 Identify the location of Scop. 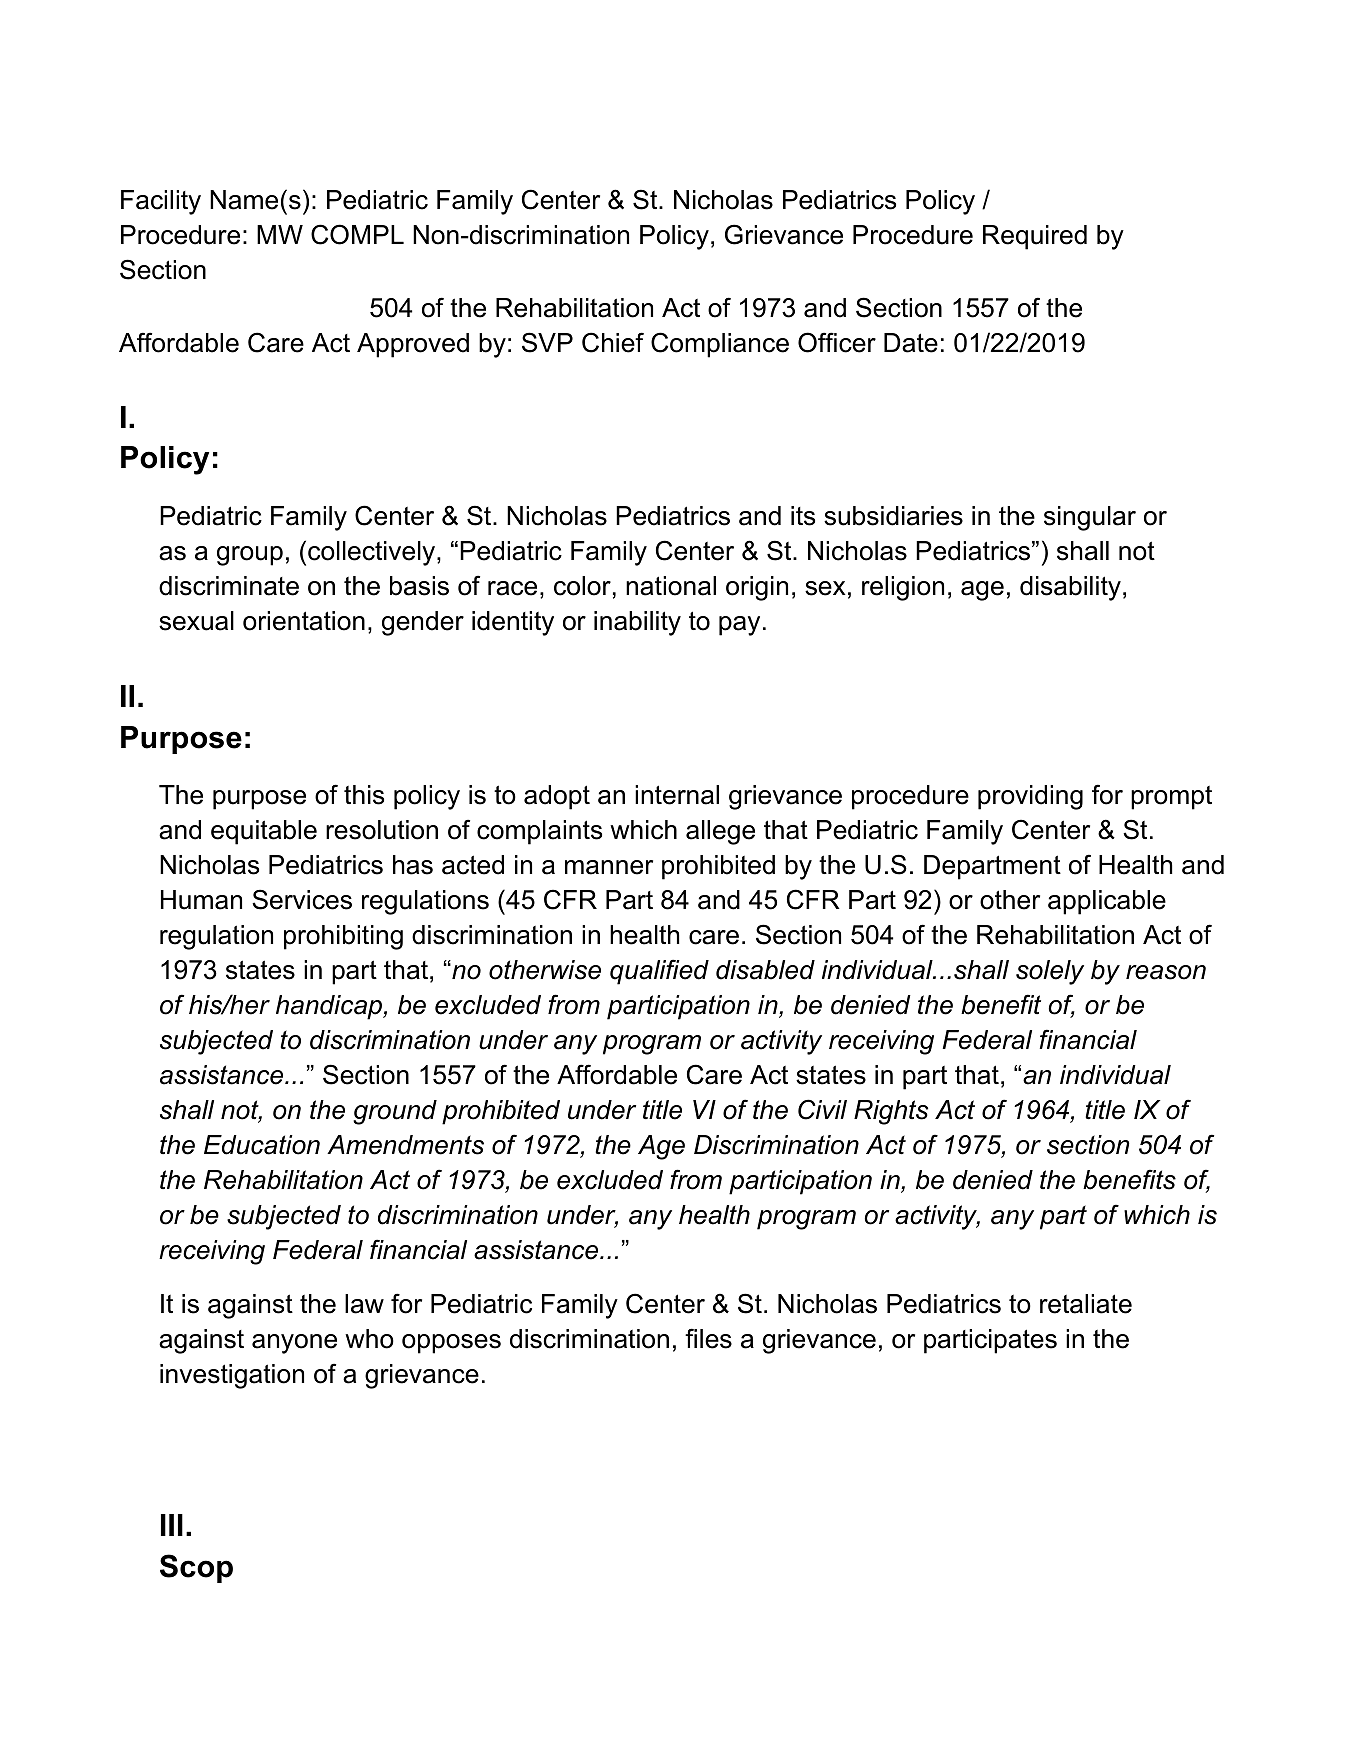
(196, 1568).
